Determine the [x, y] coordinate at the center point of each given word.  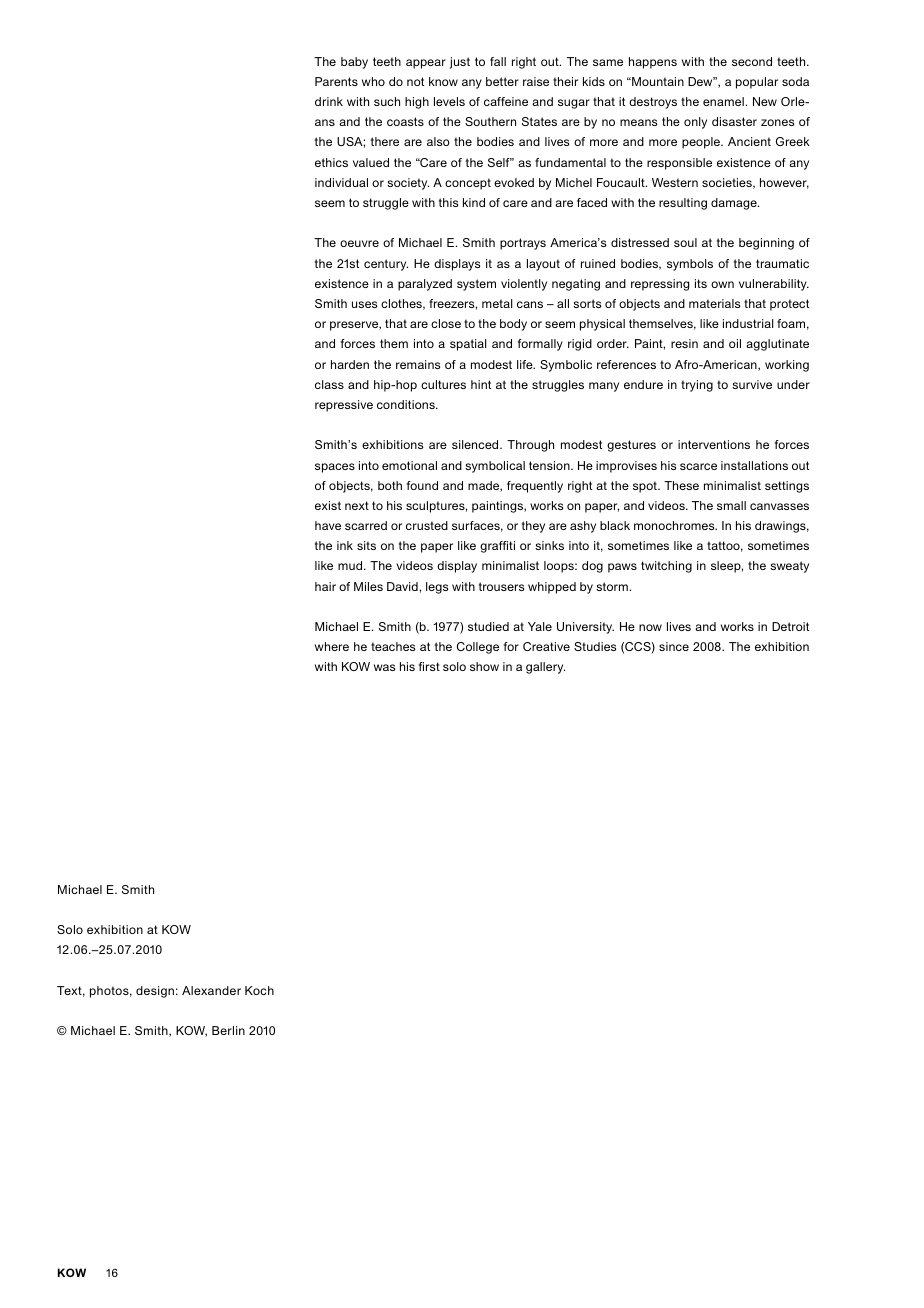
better [502, 81]
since [674, 646]
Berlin [228, 1030]
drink [329, 101]
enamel [723, 101]
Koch [259, 990]
